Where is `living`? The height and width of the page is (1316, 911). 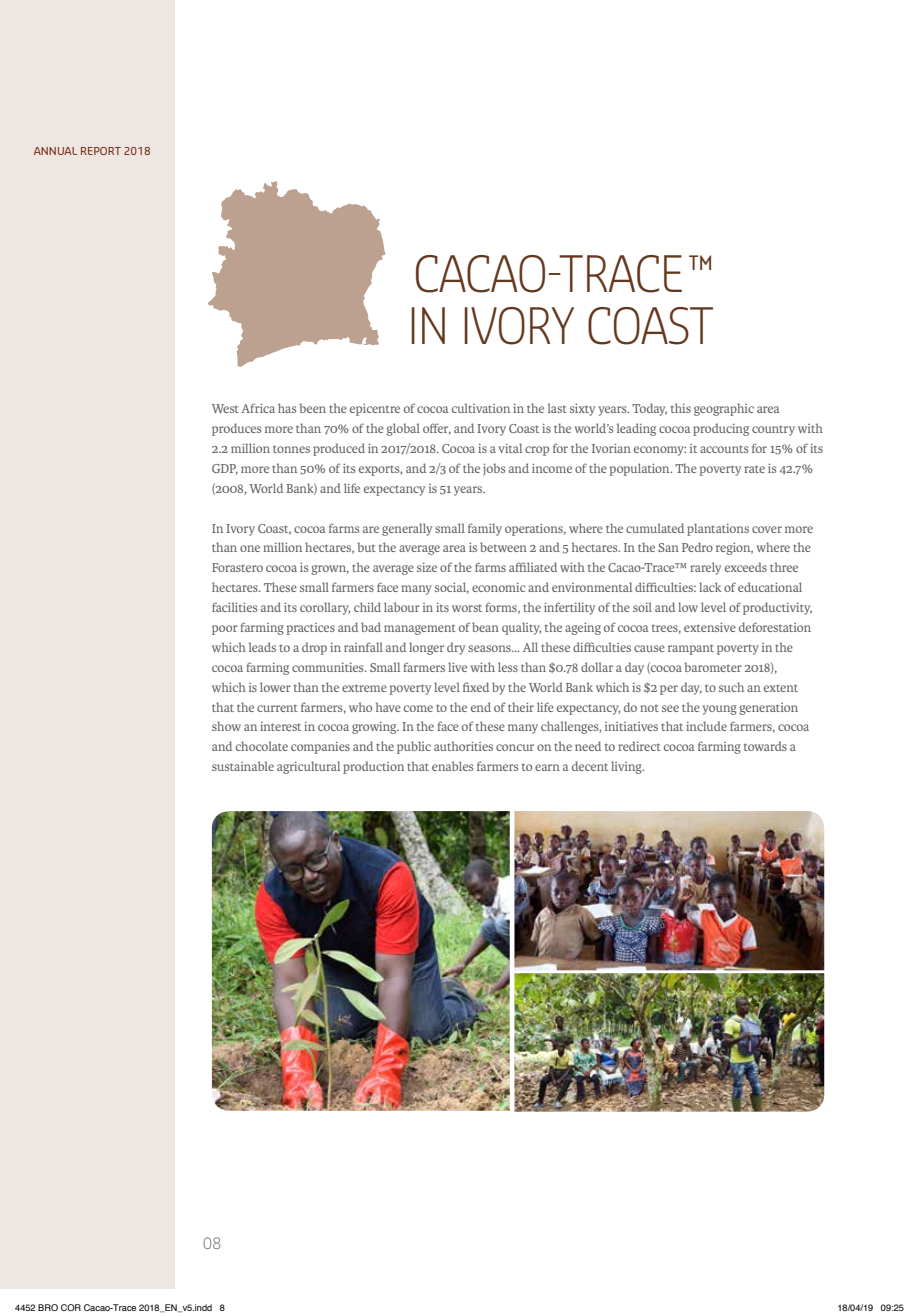 living is located at coordinates (627, 767).
